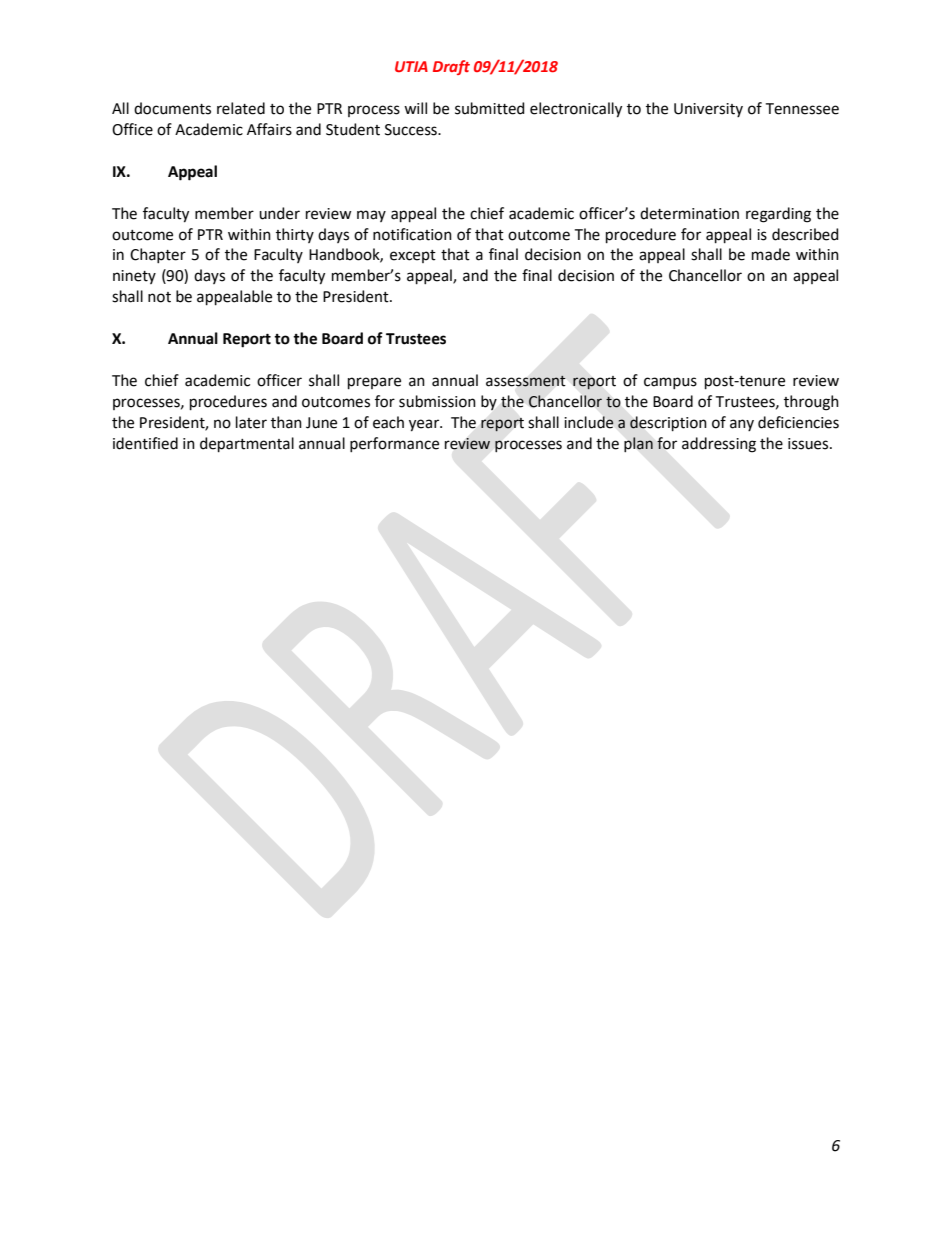 The image size is (952, 1233). Describe the element at coordinates (247, 444) in the screenshot. I see `departmental` at that location.
